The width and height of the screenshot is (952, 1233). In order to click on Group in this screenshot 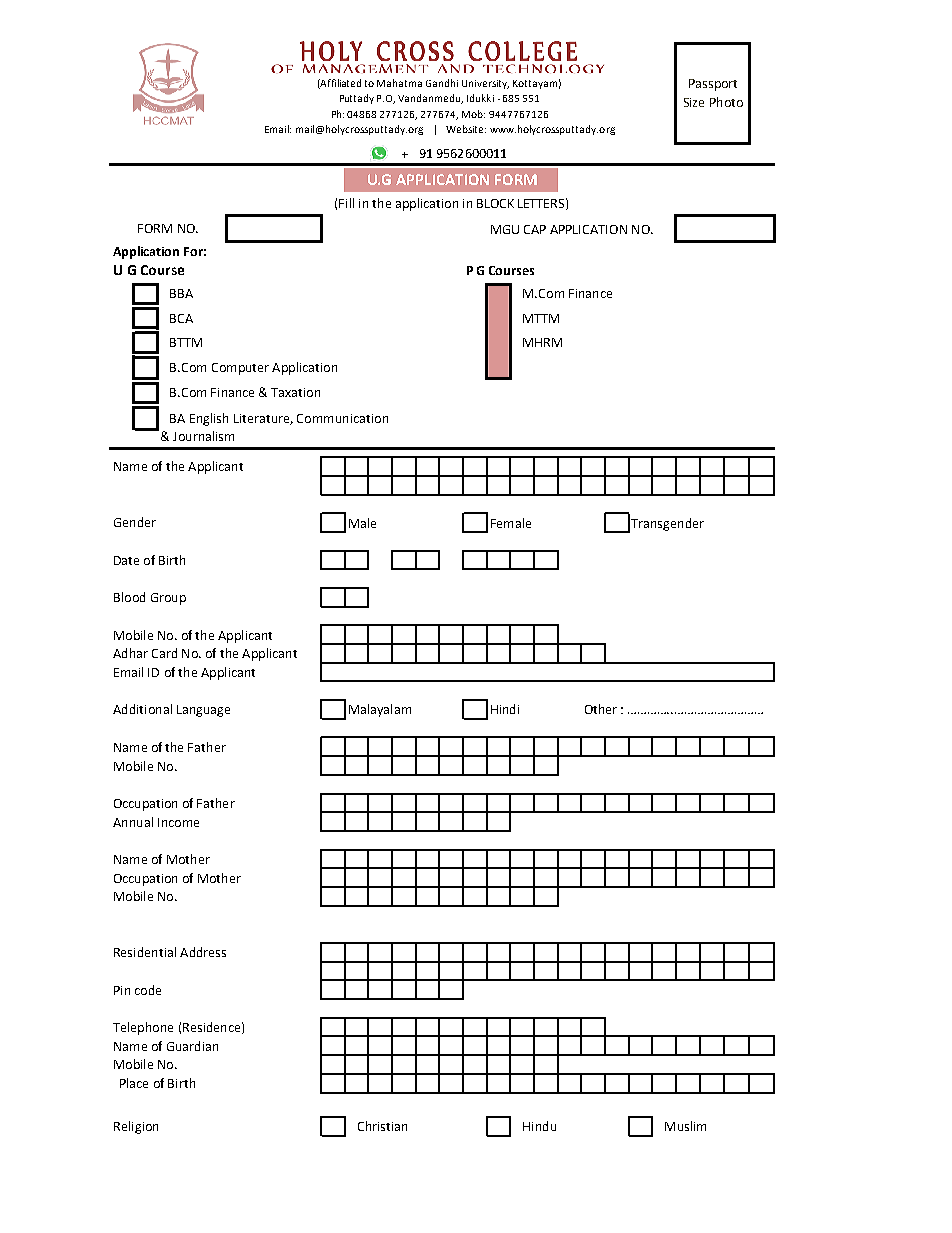, I will do `click(168, 599)`.
